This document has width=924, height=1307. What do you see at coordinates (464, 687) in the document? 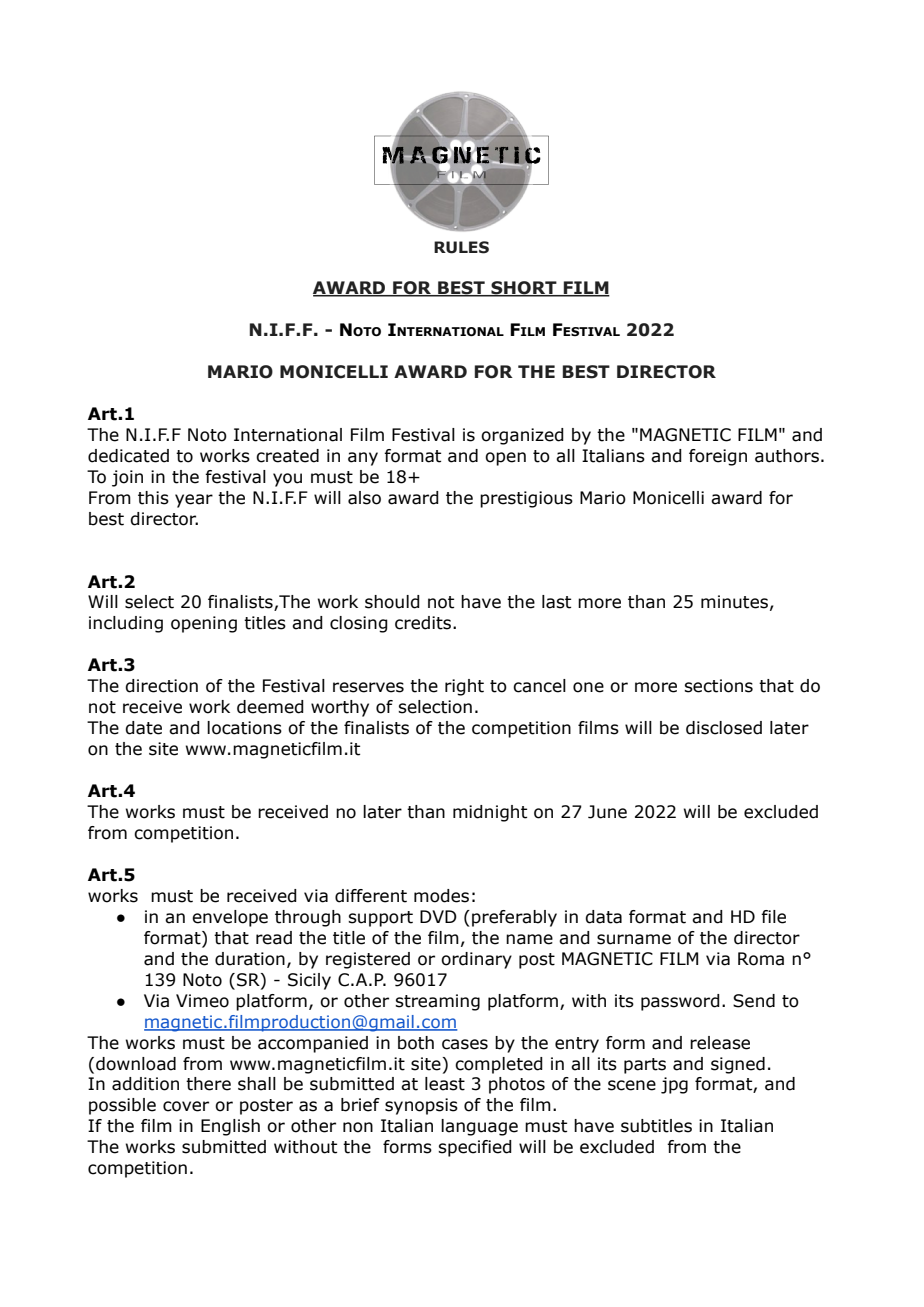
I see `right` at bounding box center [464, 687].
